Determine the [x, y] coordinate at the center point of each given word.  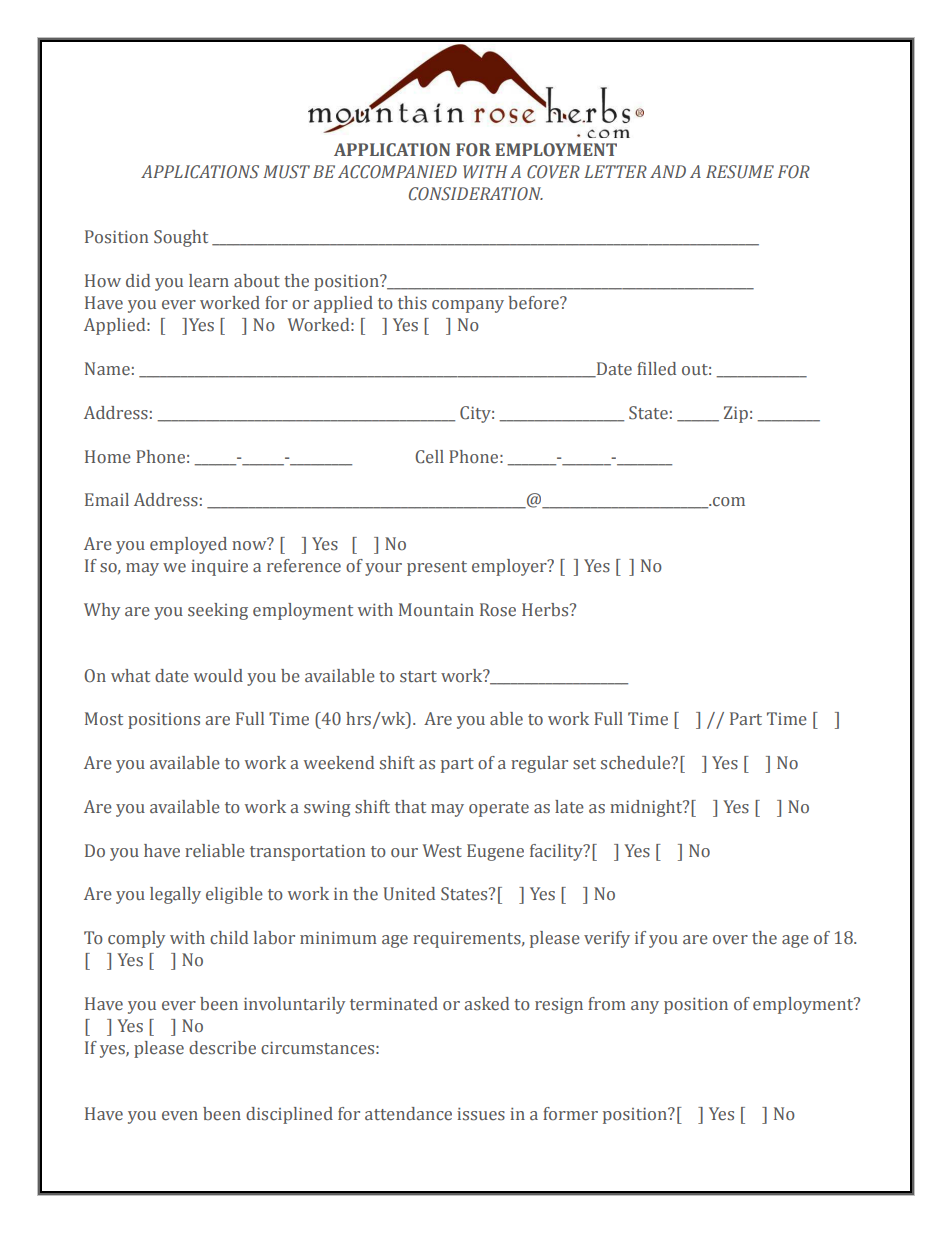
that [410, 806]
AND [668, 171]
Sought [181, 238]
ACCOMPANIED [397, 172]
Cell [429, 457]
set [584, 764]
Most [104, 719]
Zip [736, 414]
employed [188, 545]
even [180, 1116]
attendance [408, 1114]
